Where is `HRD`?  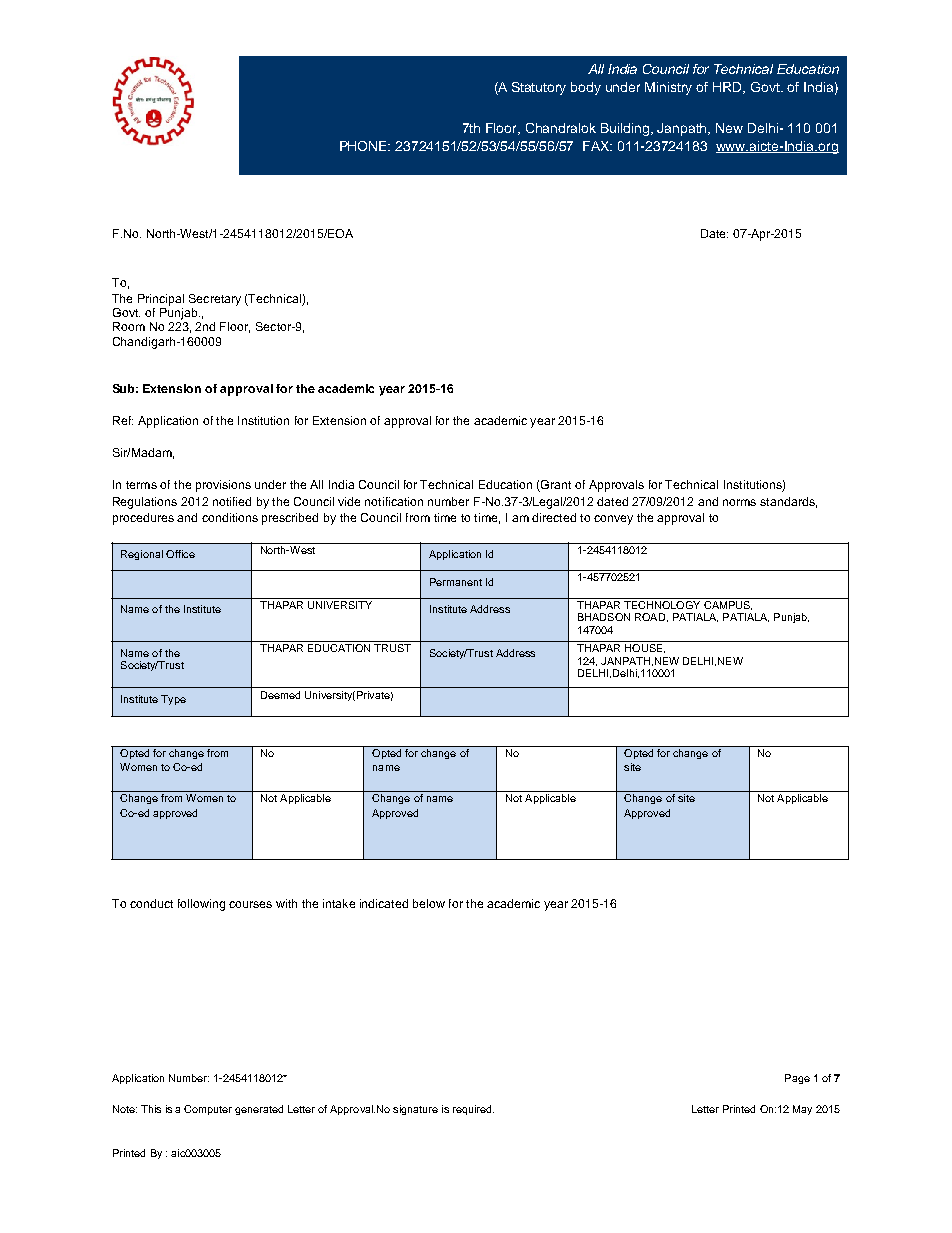
HRD is located at coordinates (729, 88).
